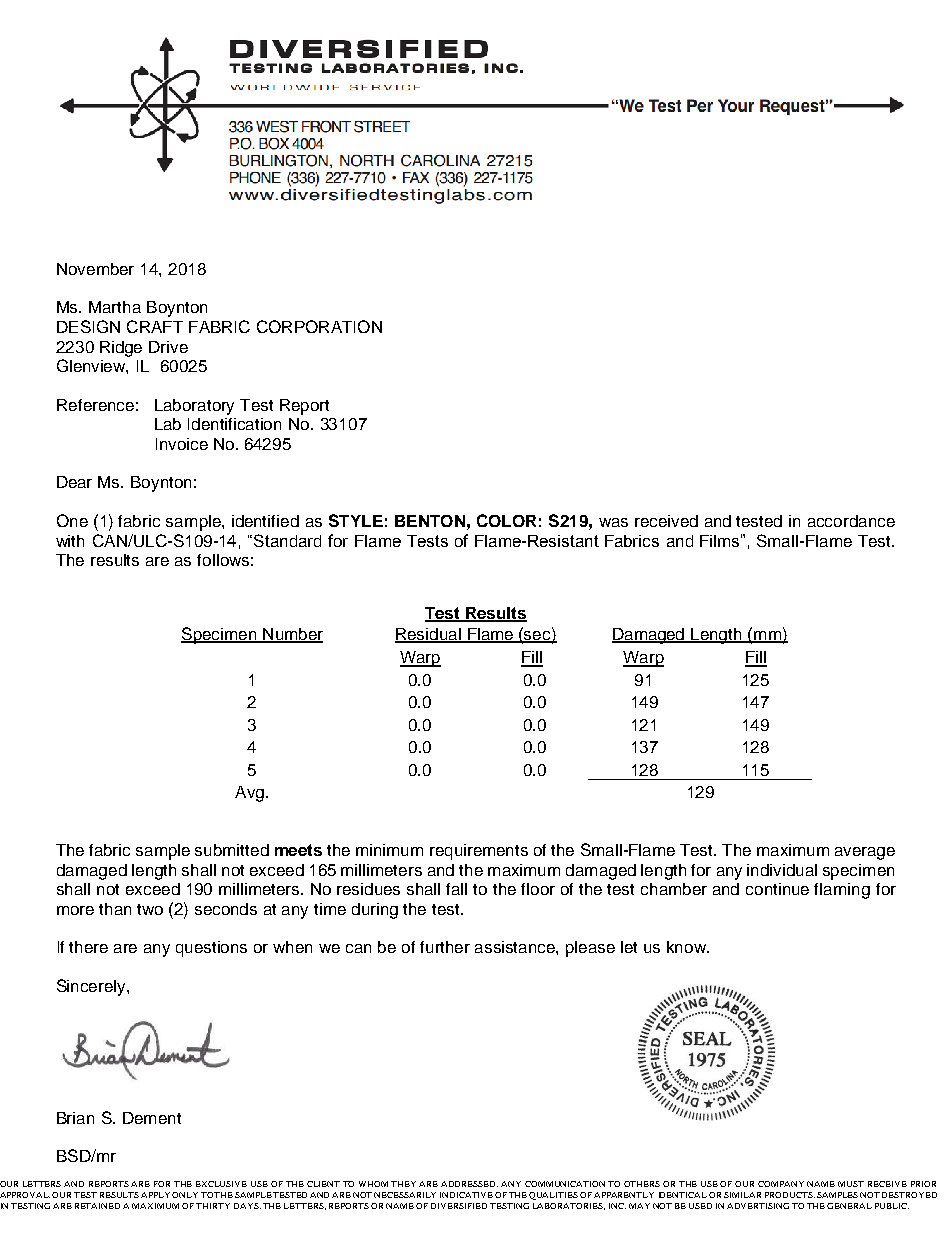  I want to click on COLOR, so click(506, 520).
